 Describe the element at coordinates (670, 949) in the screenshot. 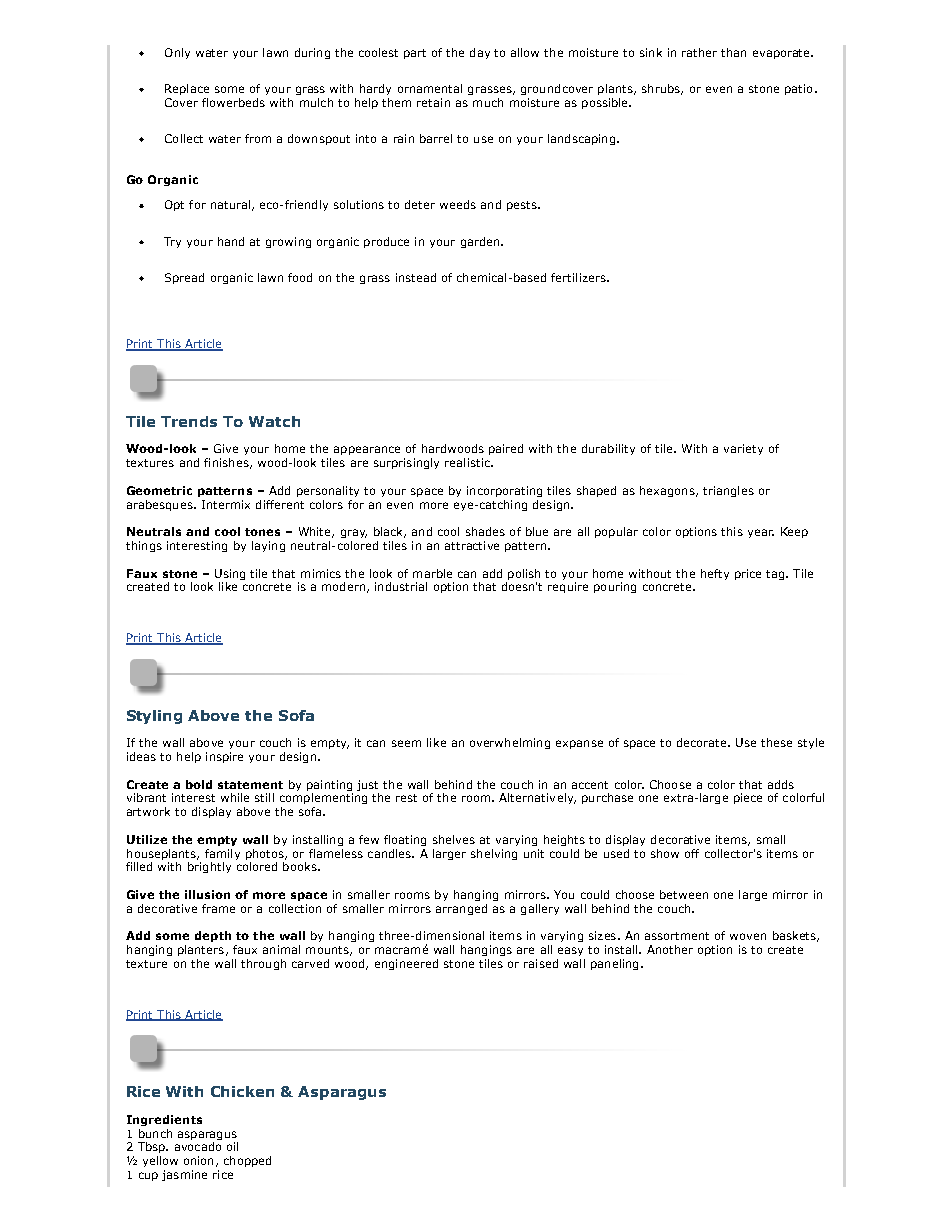

I see `Another` at that location.
